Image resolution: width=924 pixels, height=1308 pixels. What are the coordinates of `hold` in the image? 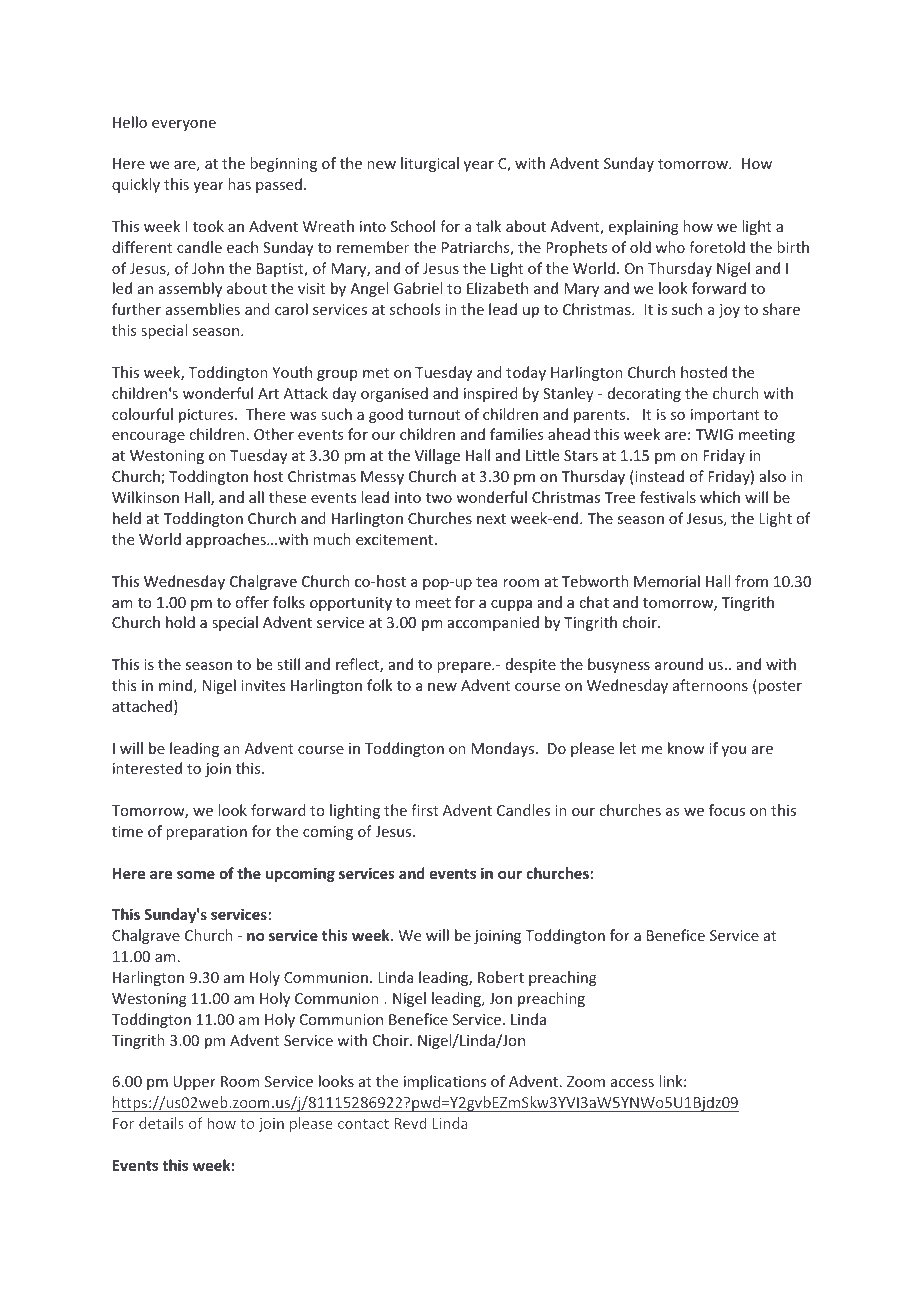 It's located at (180, 622).
